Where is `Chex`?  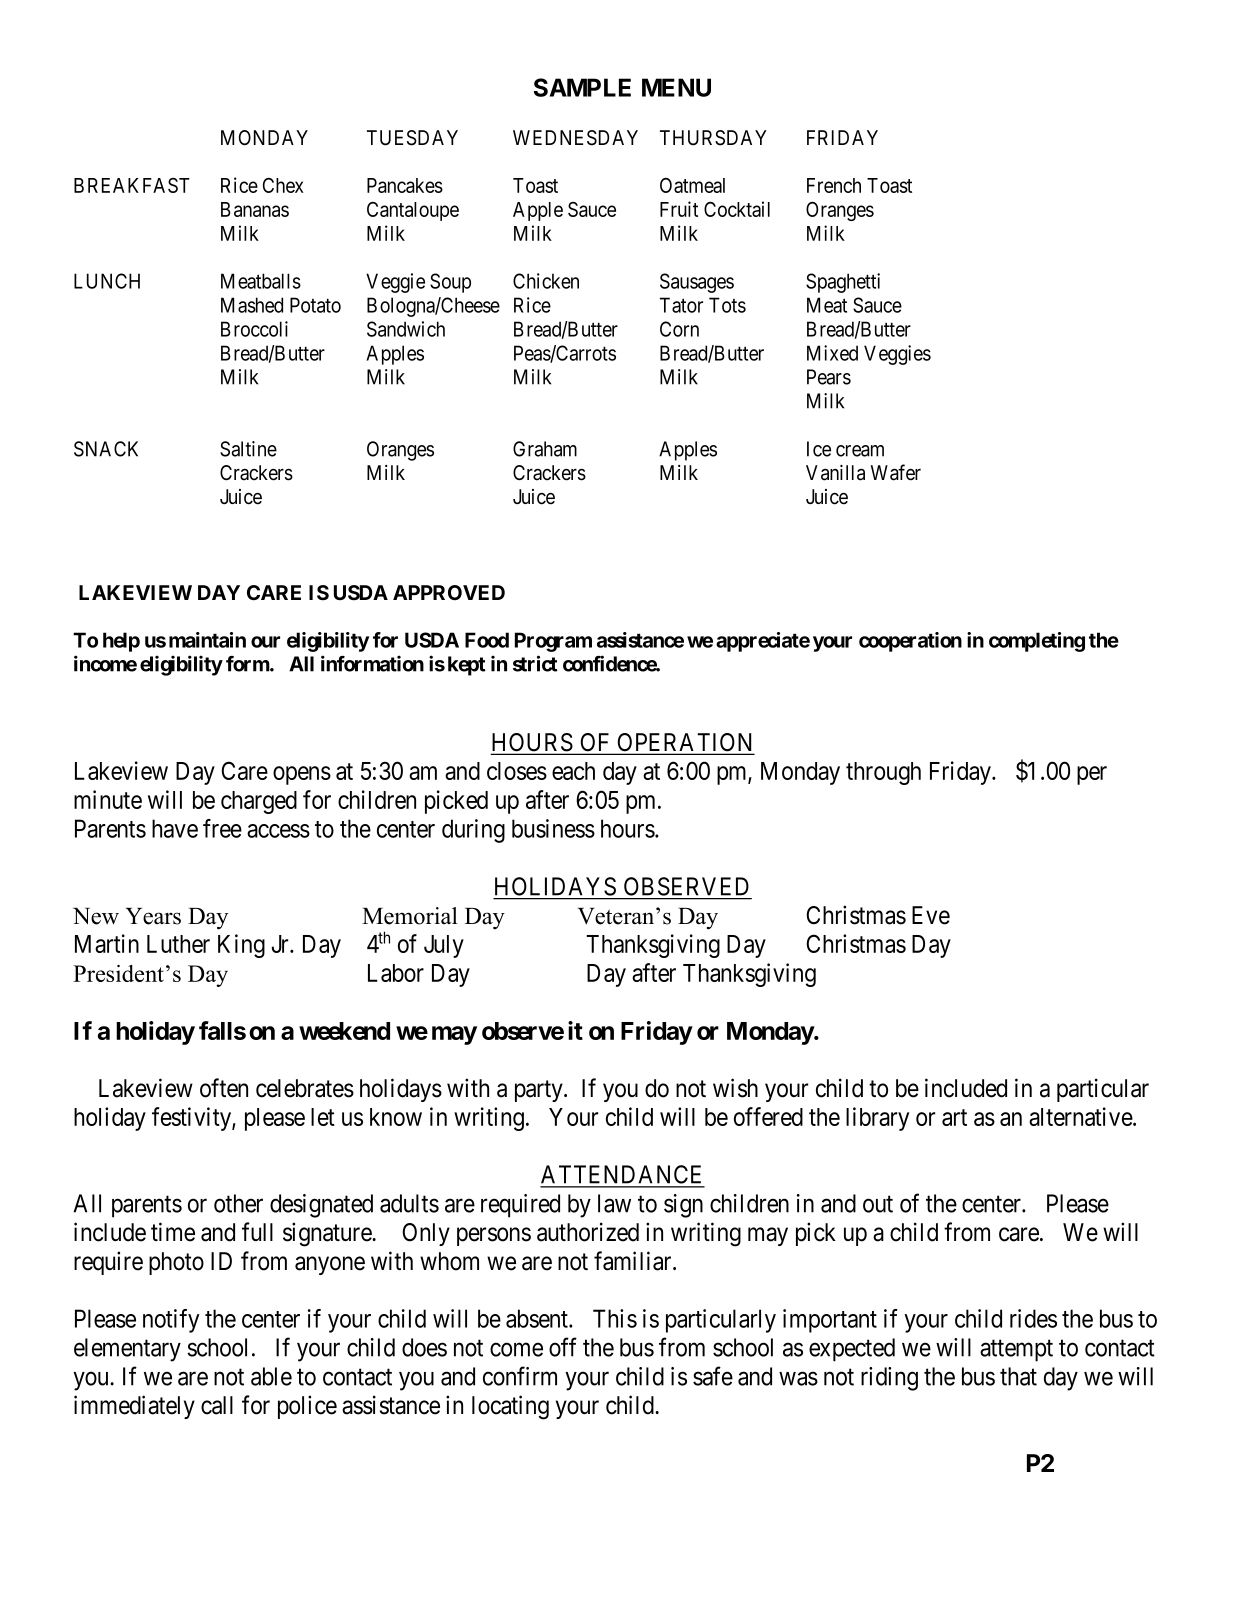 Chex is located at coordinates (283, 185).
